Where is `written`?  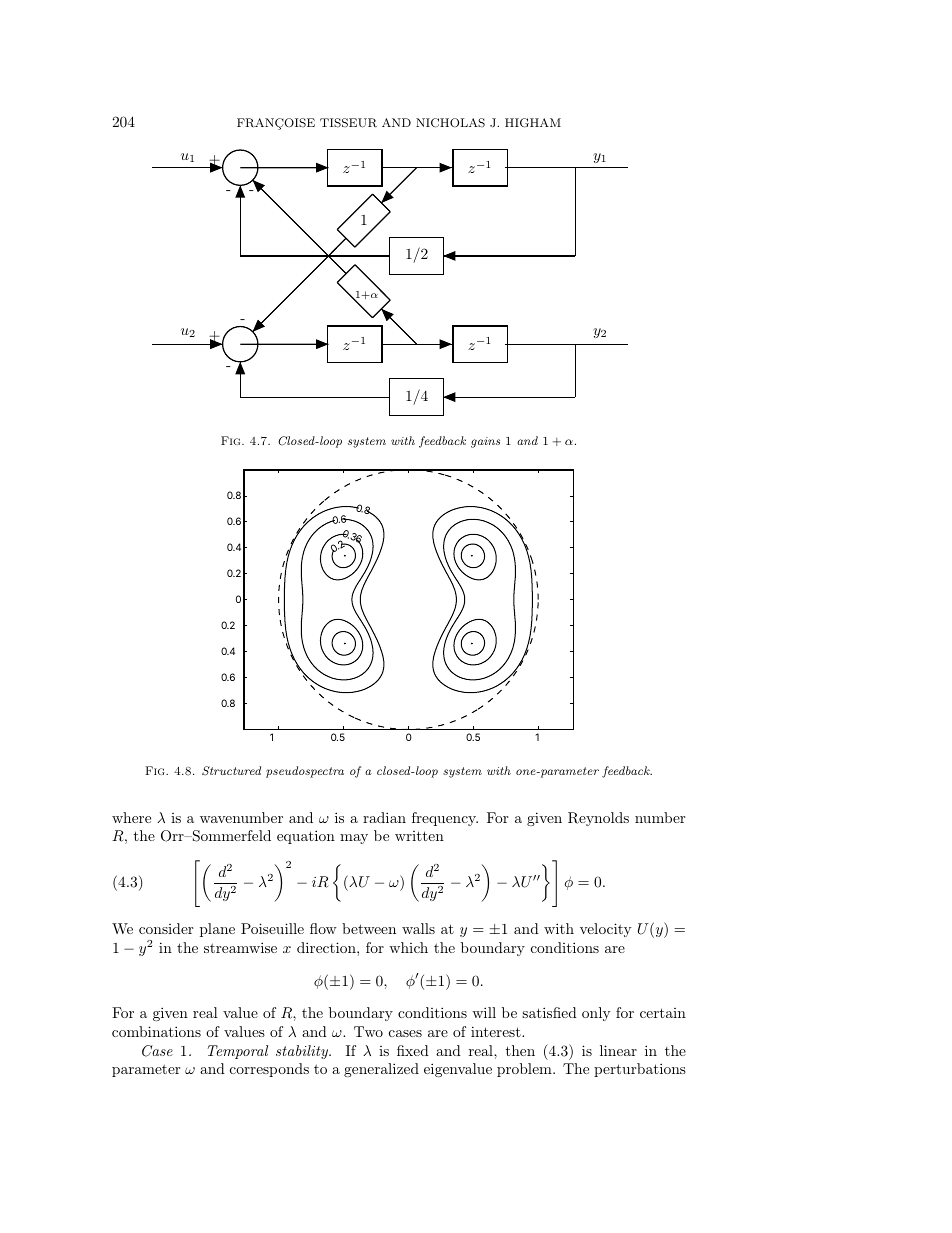
written is located at coordinates (419, 836).
